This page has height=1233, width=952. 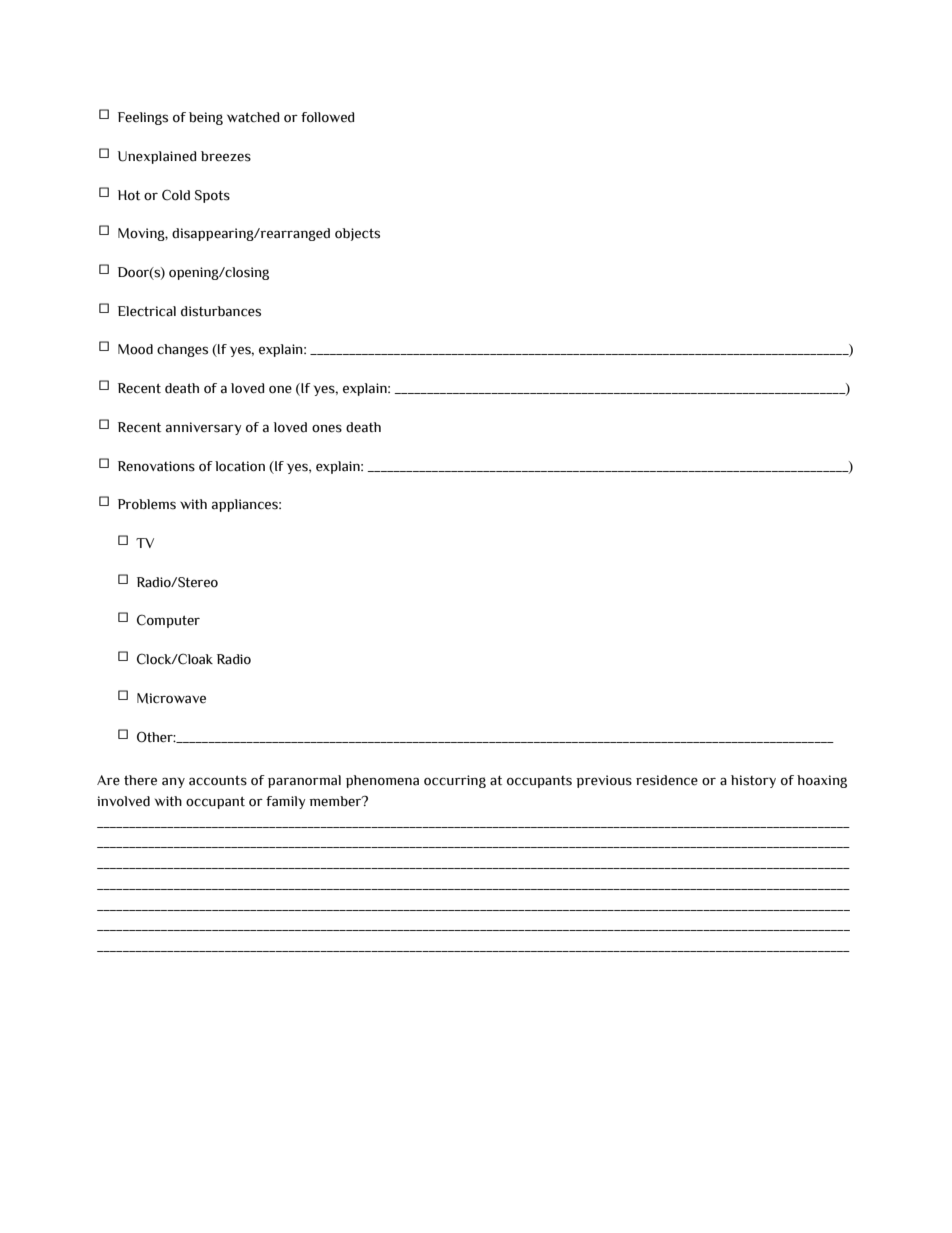 What do you see at coordinates (171, 698) in the page?
I see `Microwave` at bounding box center [171, 698].
